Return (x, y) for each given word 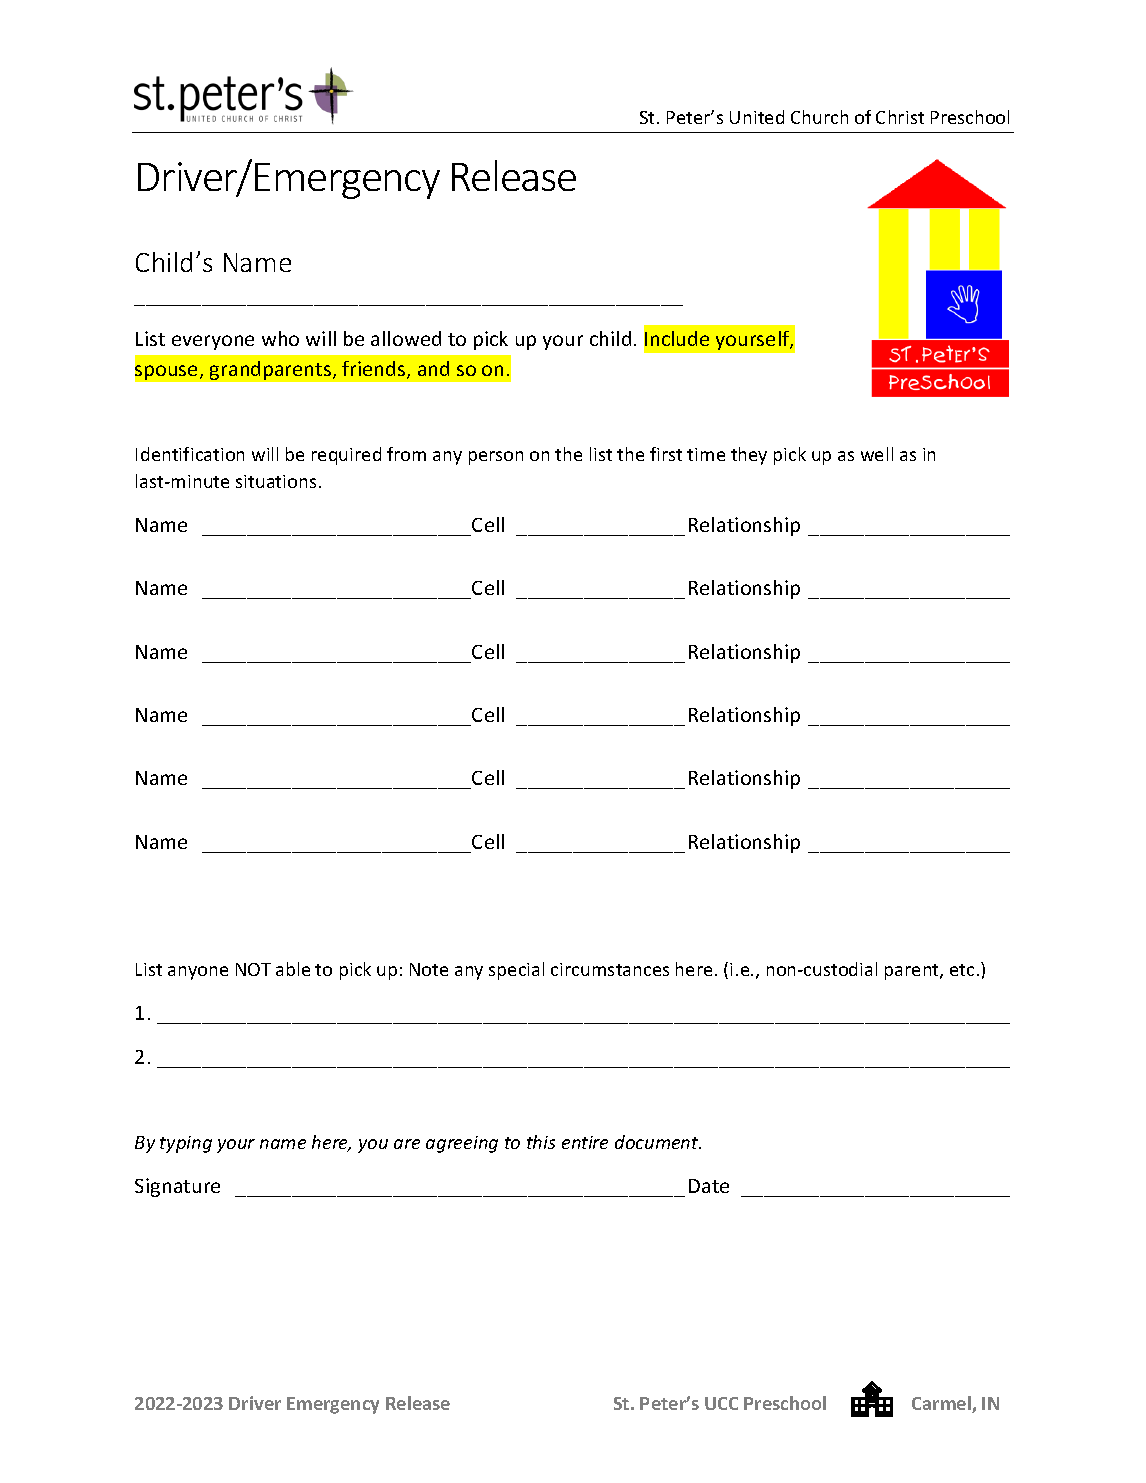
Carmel (942, 1404)
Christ (900, 117)
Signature (177, 1187)
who (280, 338)
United (757, 117)
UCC (721, 1403)
